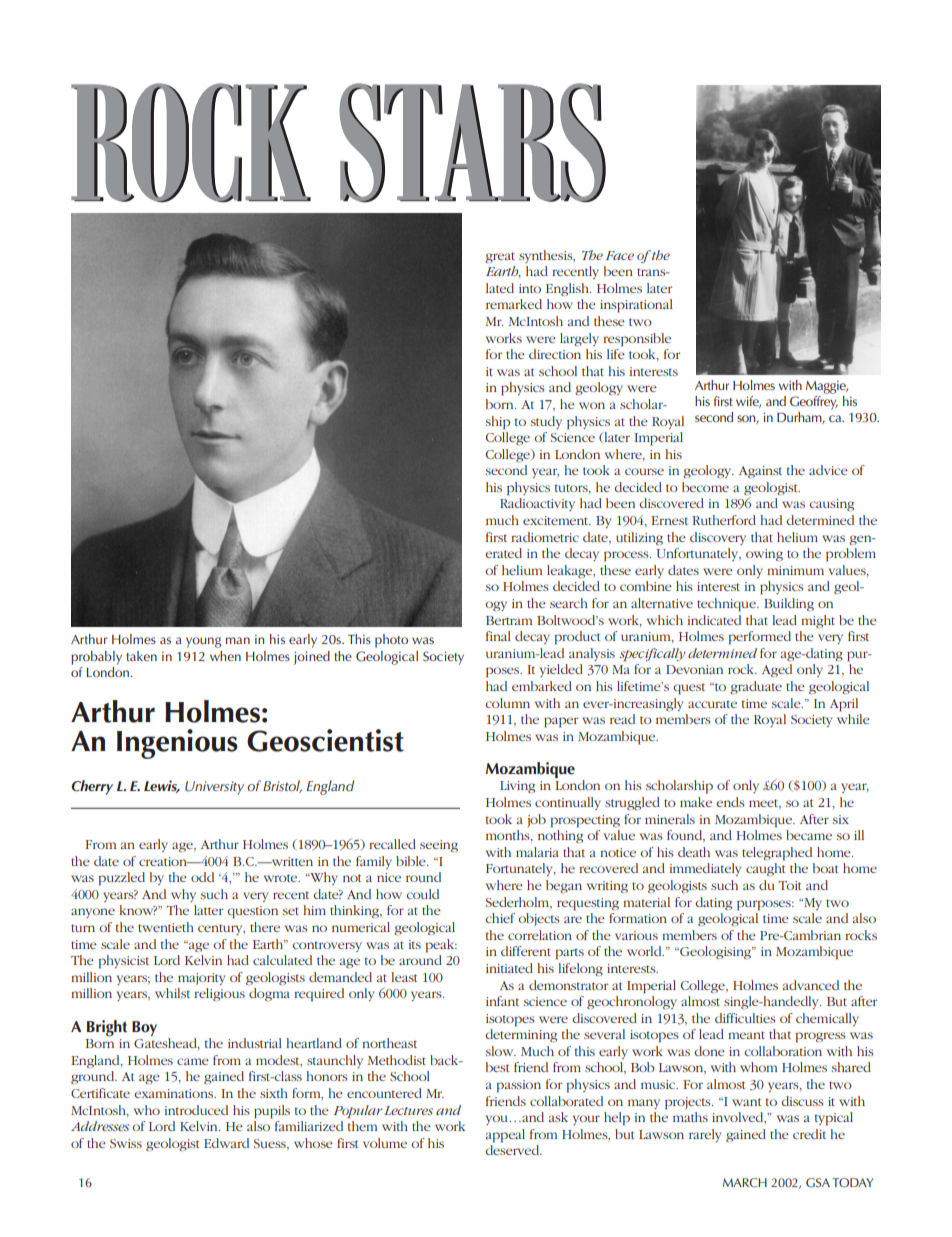  What do you see at coordinates (724, 520) in the screenshot?
I see `Rutherford` at bounding box center [724, 520].
